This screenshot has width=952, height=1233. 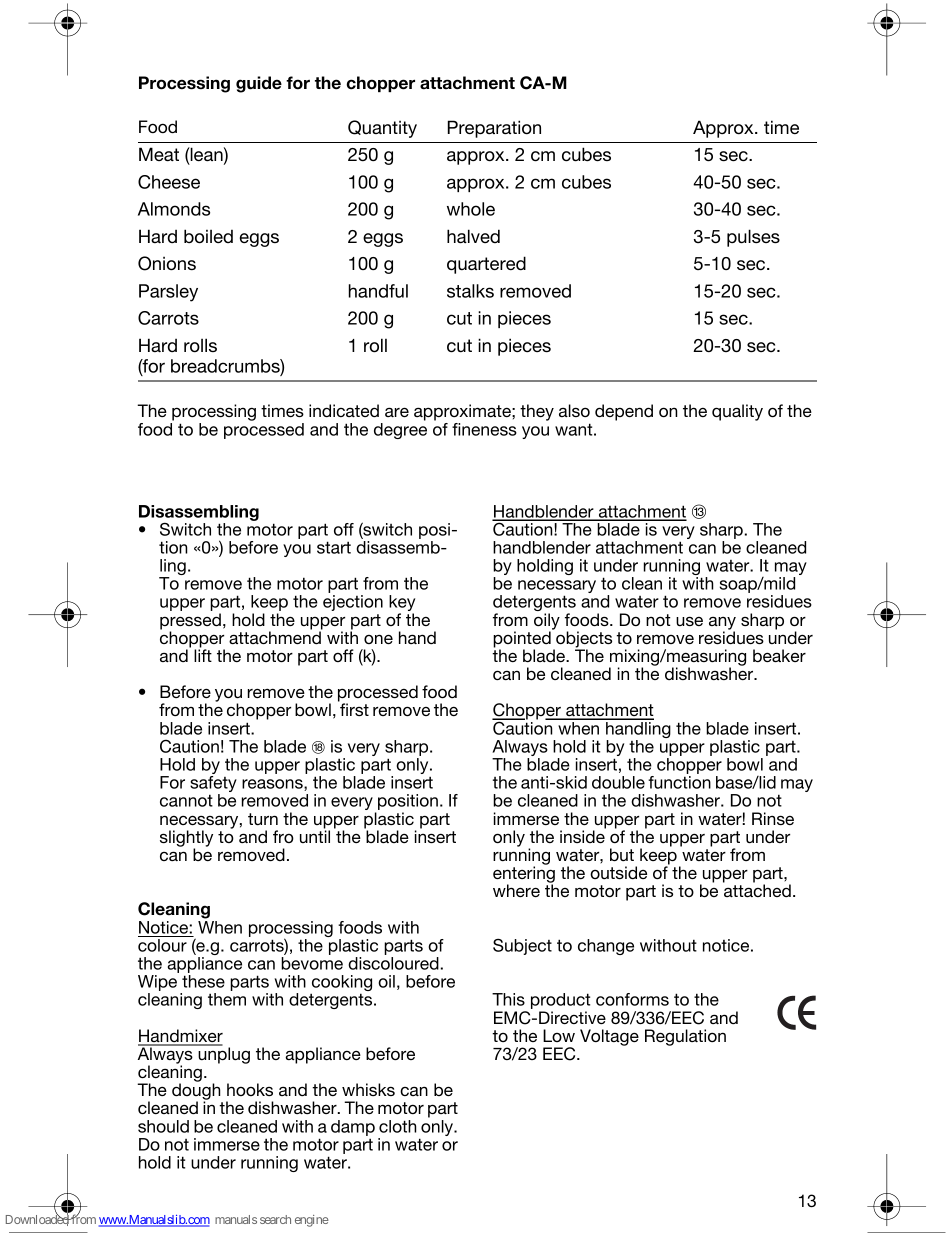 I want to click on until, so click(x=315, y=835).
